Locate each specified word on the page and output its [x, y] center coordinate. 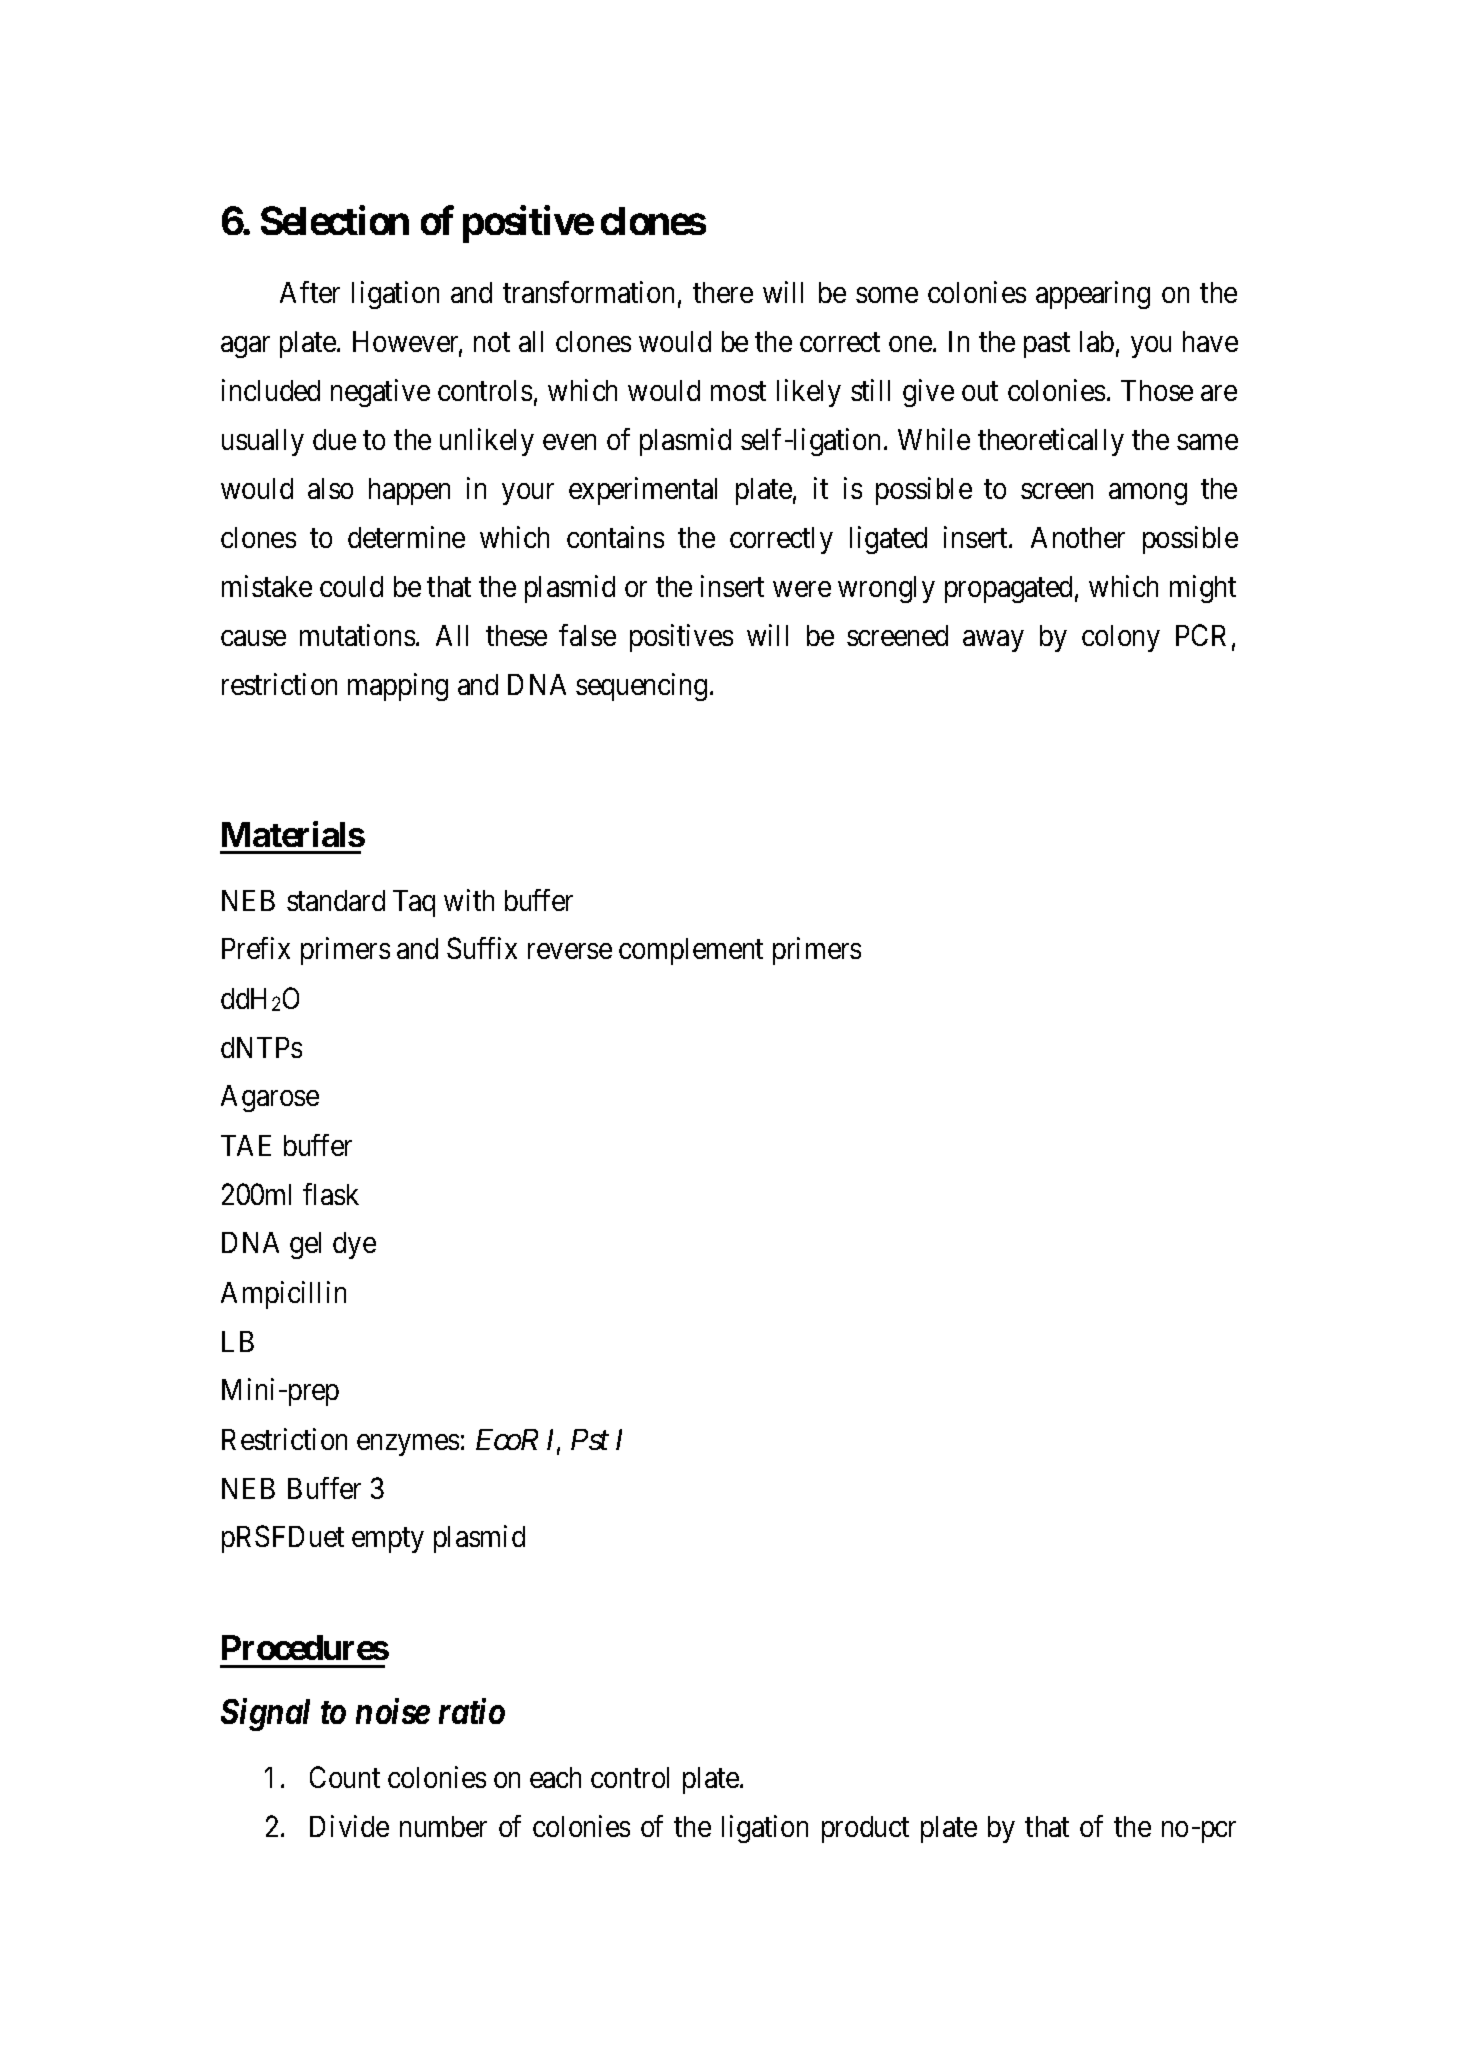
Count [345, 1777]
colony [1121, 638]
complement [691, 951]
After [310, 292]
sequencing [641, 687]
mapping [398, 687]
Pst [590, 1439]
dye [354, 1245]
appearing [1093, 295]
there [723, 292]
